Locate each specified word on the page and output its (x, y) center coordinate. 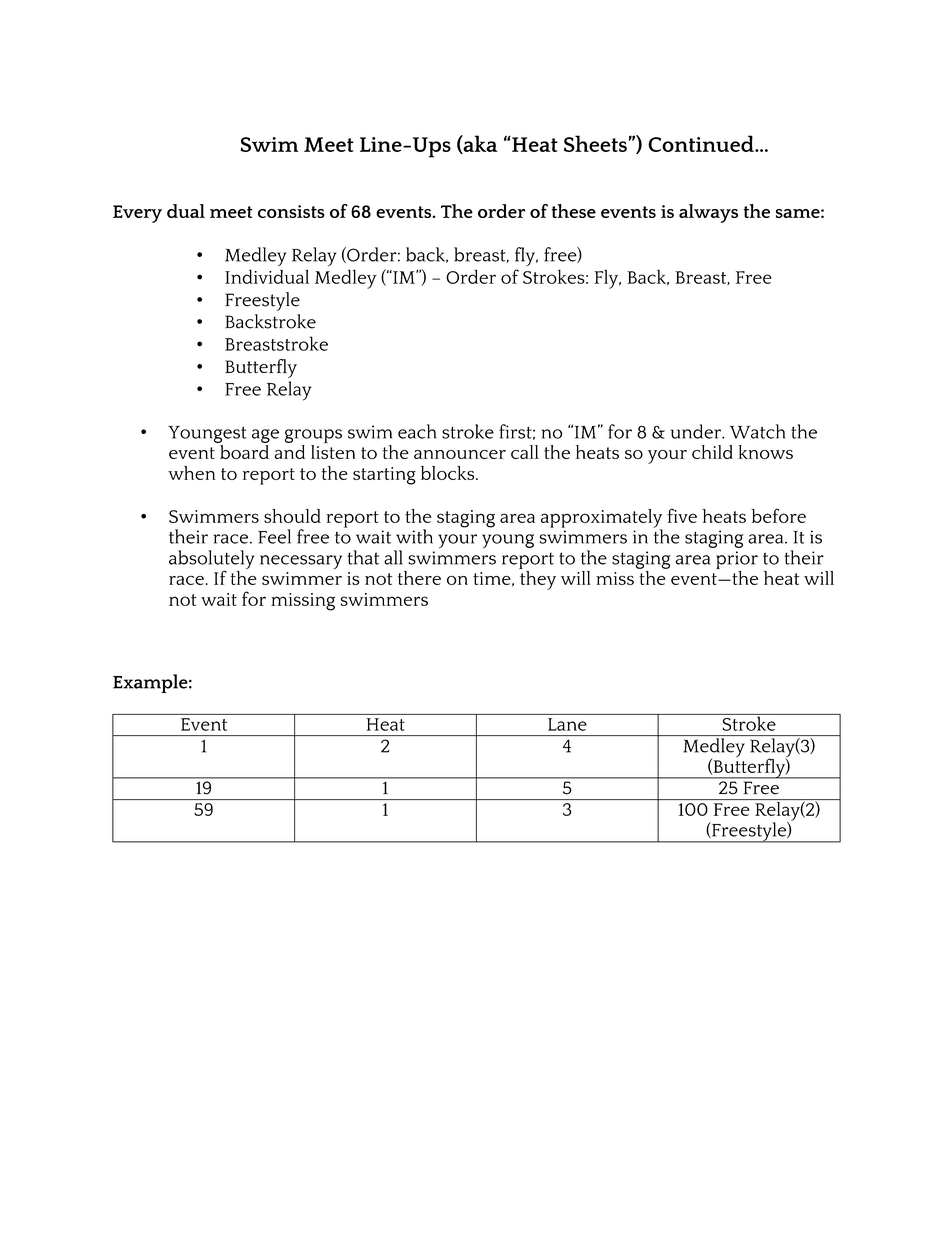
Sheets (595, 143)
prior (737, 561)
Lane (567, 724)
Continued (702, 143)
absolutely (211, 561)
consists (291, 211)
